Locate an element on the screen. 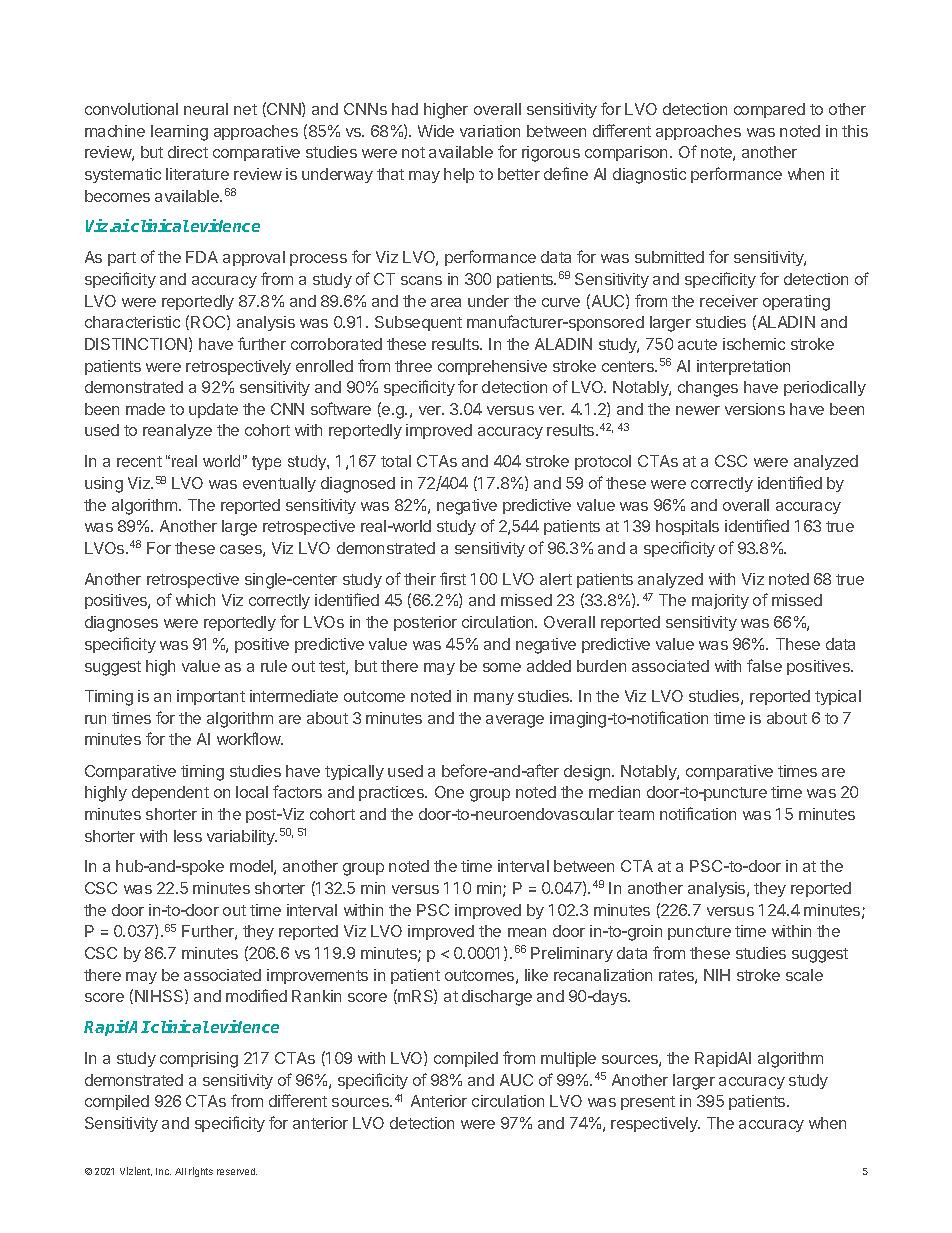 The width and height of the screenshot is (952, 1233). versions is located at coordinates (755, 409).
